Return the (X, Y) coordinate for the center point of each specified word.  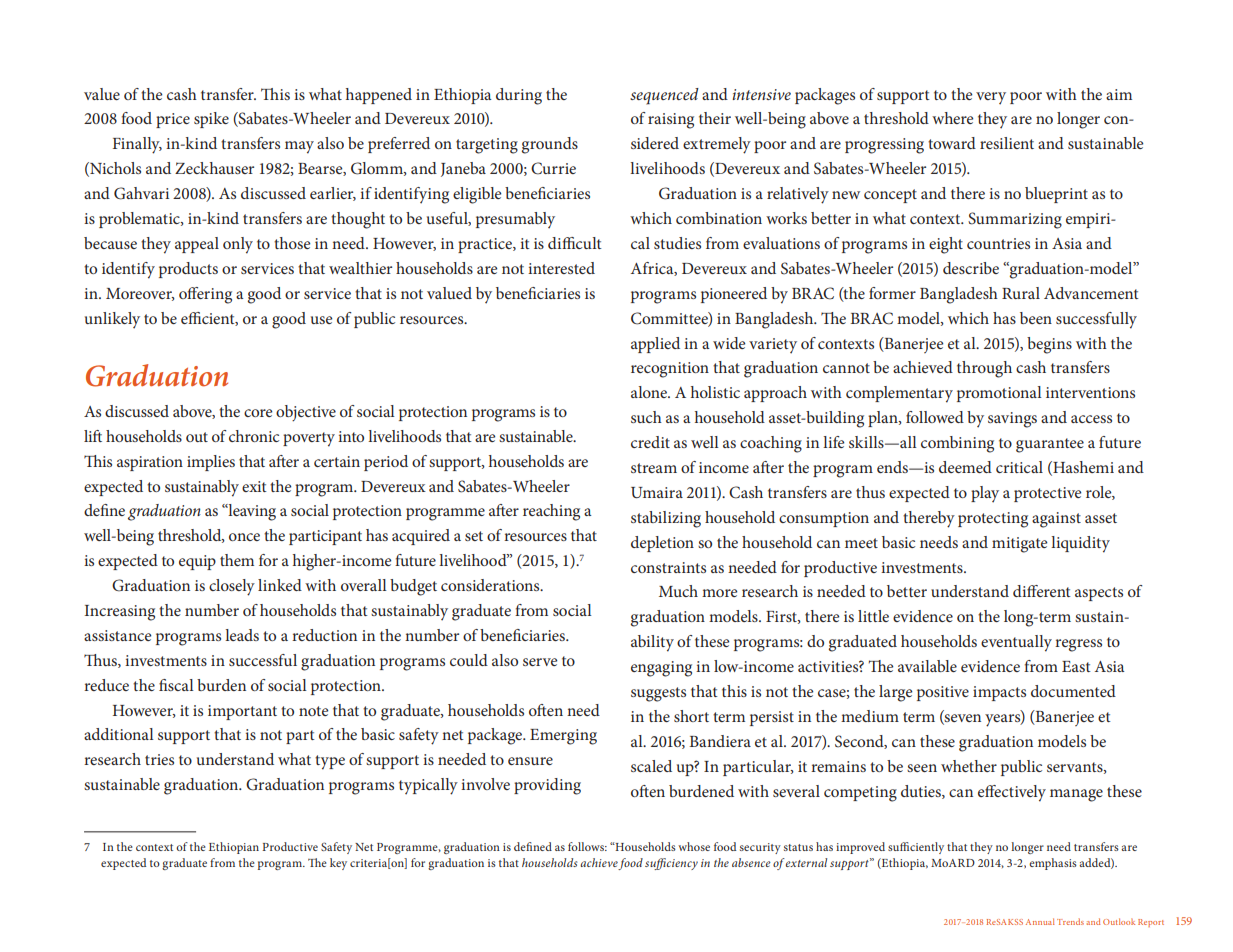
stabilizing (666, 519)
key (338, 864)
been (1036, 318)
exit (254, 486)
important (242, 712)
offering (205, 295)
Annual (1040, 921)
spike (211, 120)
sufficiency (671, 864)
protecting (993, 520)
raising (671, 121)
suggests (658, 694)
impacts (999, 693)
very (991, 98)
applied (655, 345)
